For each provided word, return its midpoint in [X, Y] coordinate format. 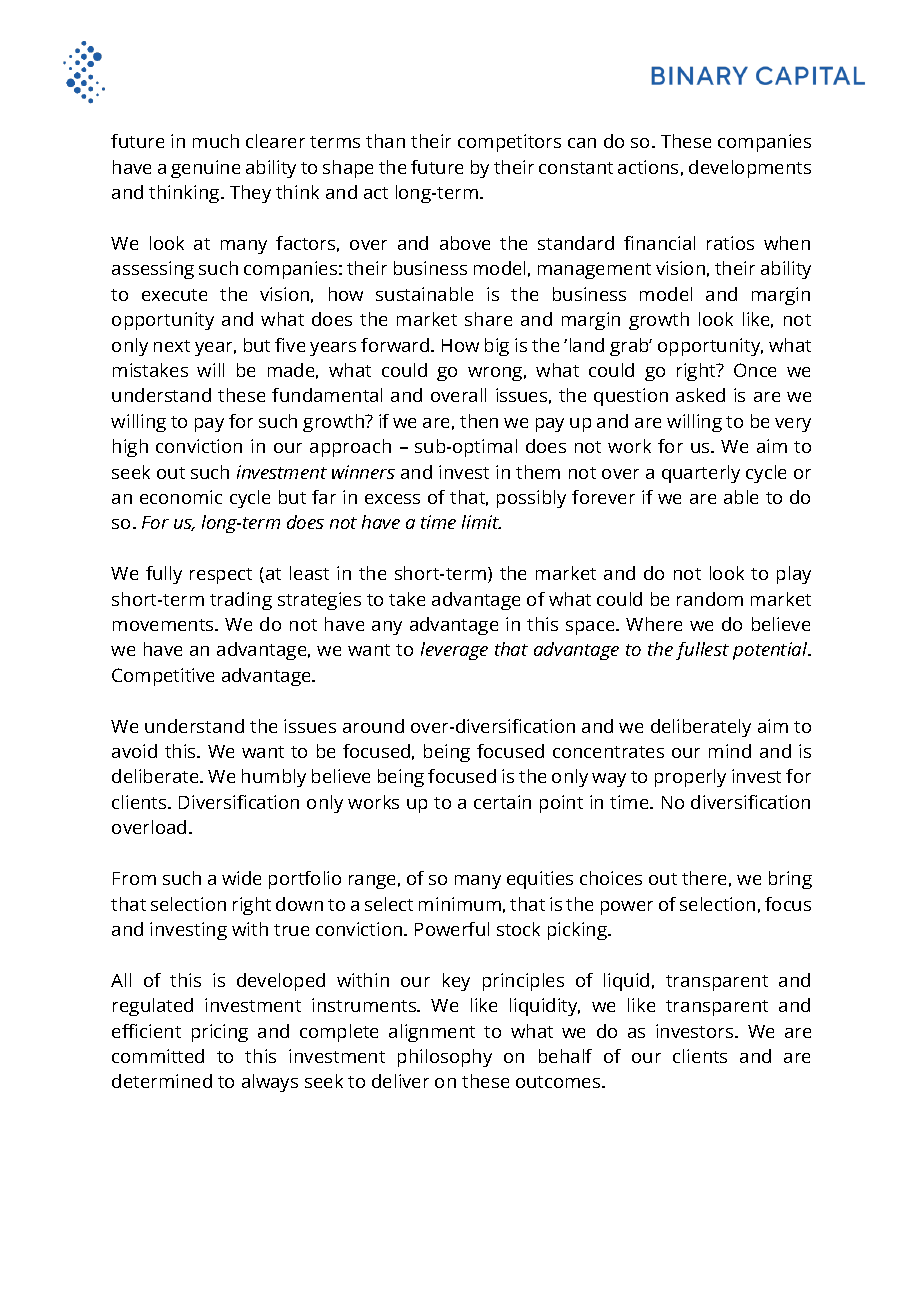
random [710, 599]
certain [502, 802]
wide [241, 878]
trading [241, 601]
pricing [220, 1033]
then [479, 421]
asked [700, 395]
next [172, 346]
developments [750, 169]
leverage [454, 651]
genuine [205, 169]
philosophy [445, 1058]
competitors [509, 143]
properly [690, 778]
